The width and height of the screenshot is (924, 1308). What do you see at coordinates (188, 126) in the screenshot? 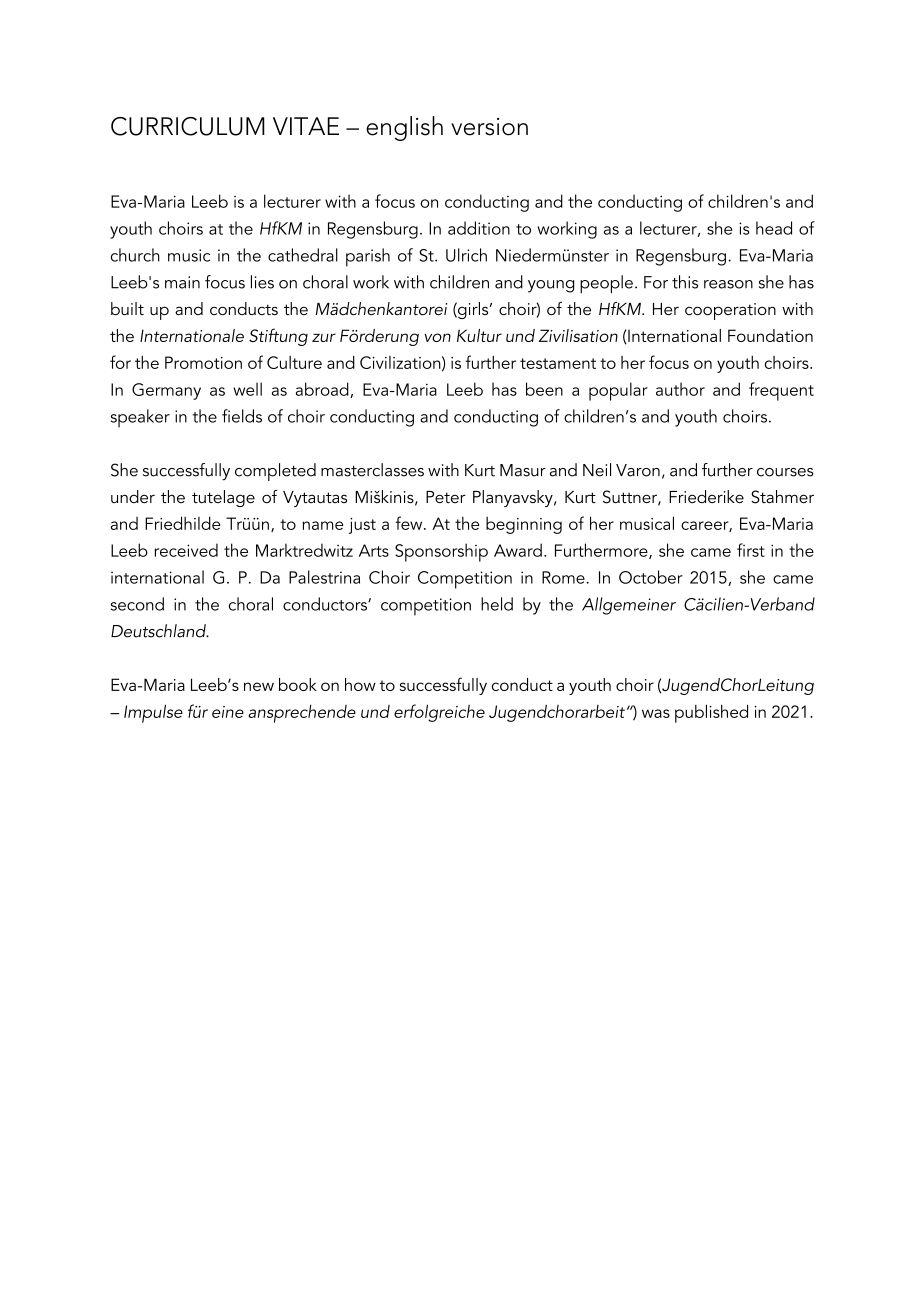
I see `CURRICULUM` at bounding box center [188, 126].
